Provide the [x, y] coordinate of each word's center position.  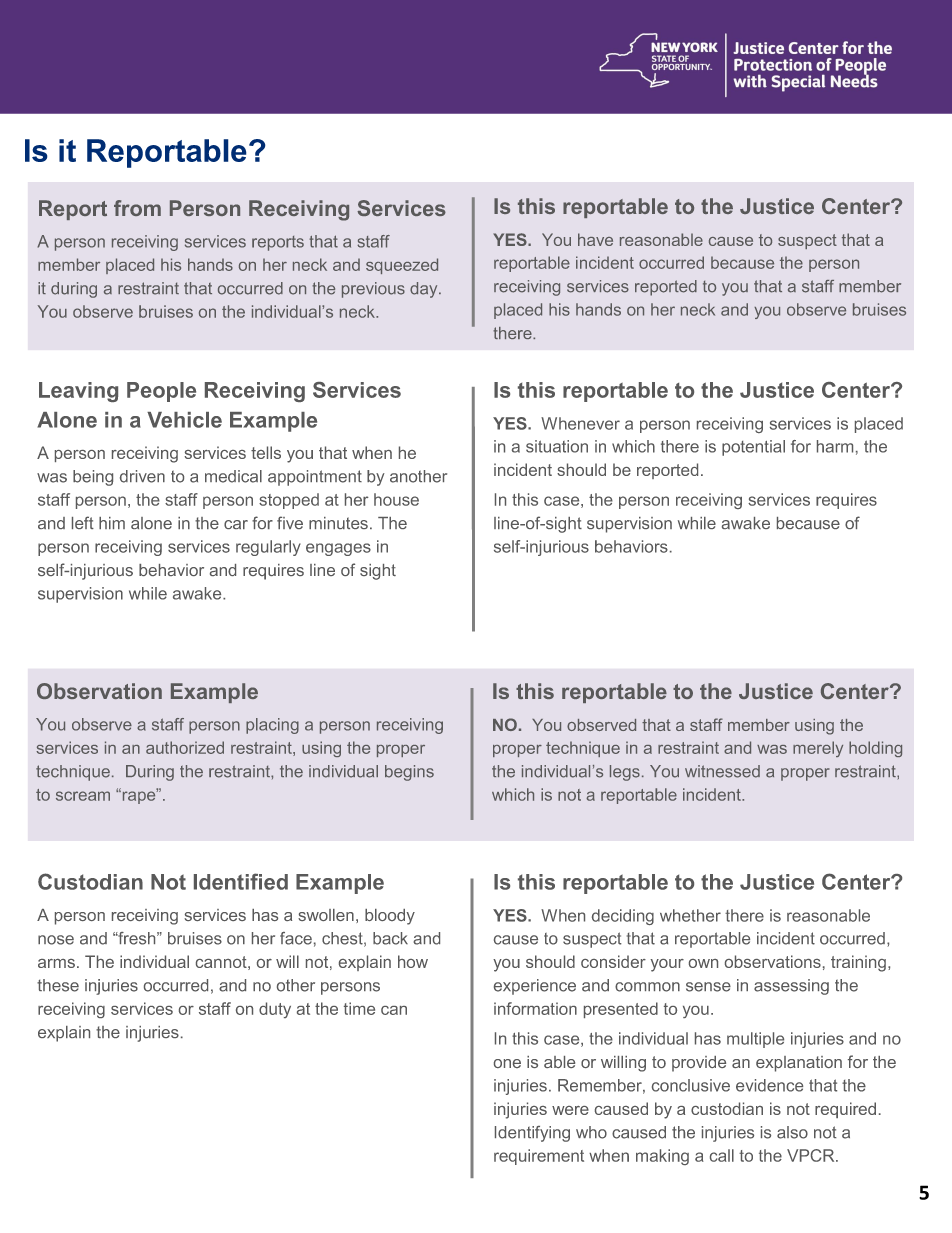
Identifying [532, 1134]
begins [409, 773]
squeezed [402, 266]
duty [275, 1010]
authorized [185, 747]
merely [818, 749]
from [137, 208]
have [595, 239]
